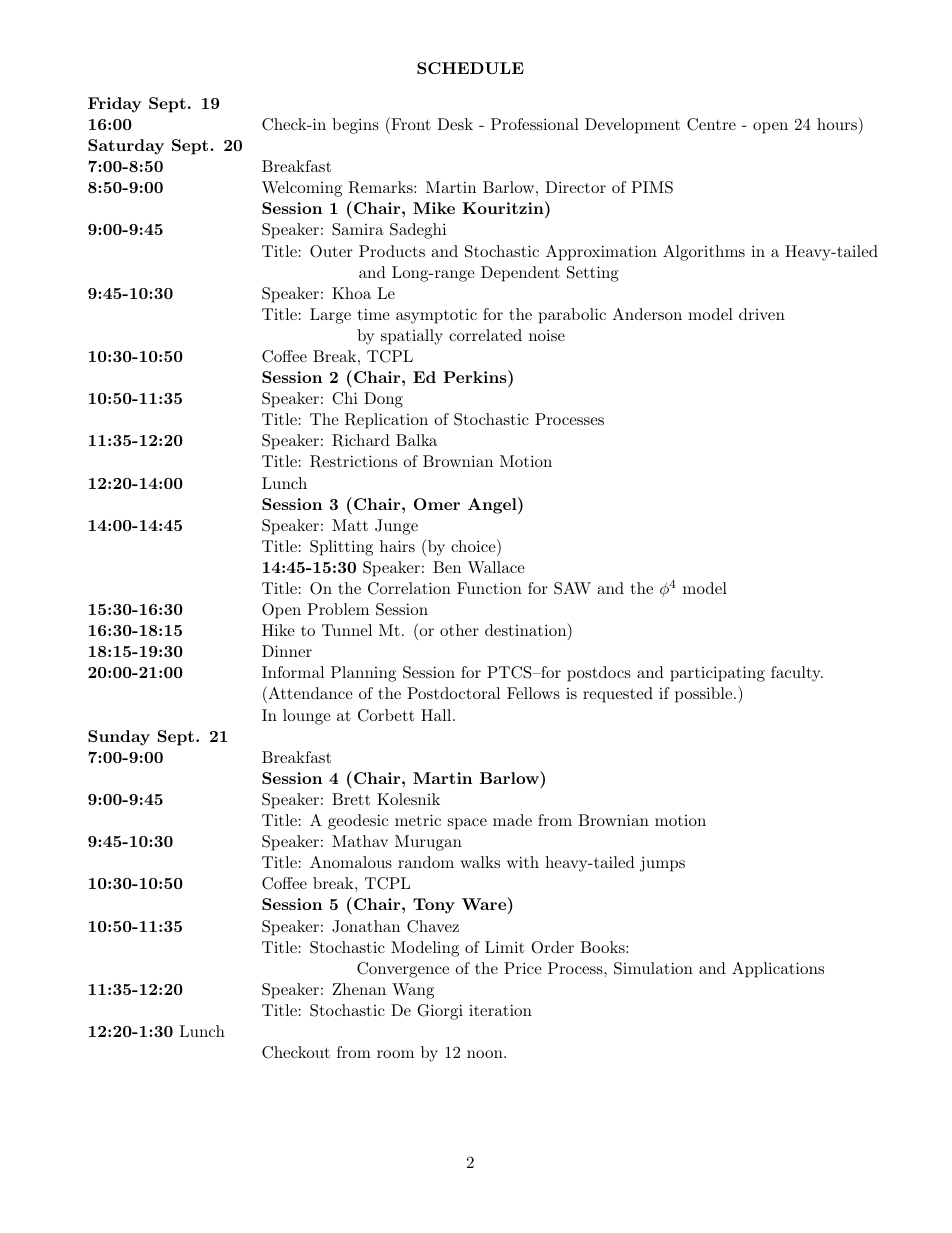 The height and width of the page is (1233, 952). What do you see at coordinates (470, 68) in the page?
I see `SCHEDULE` at bounding box center [470, 68].
